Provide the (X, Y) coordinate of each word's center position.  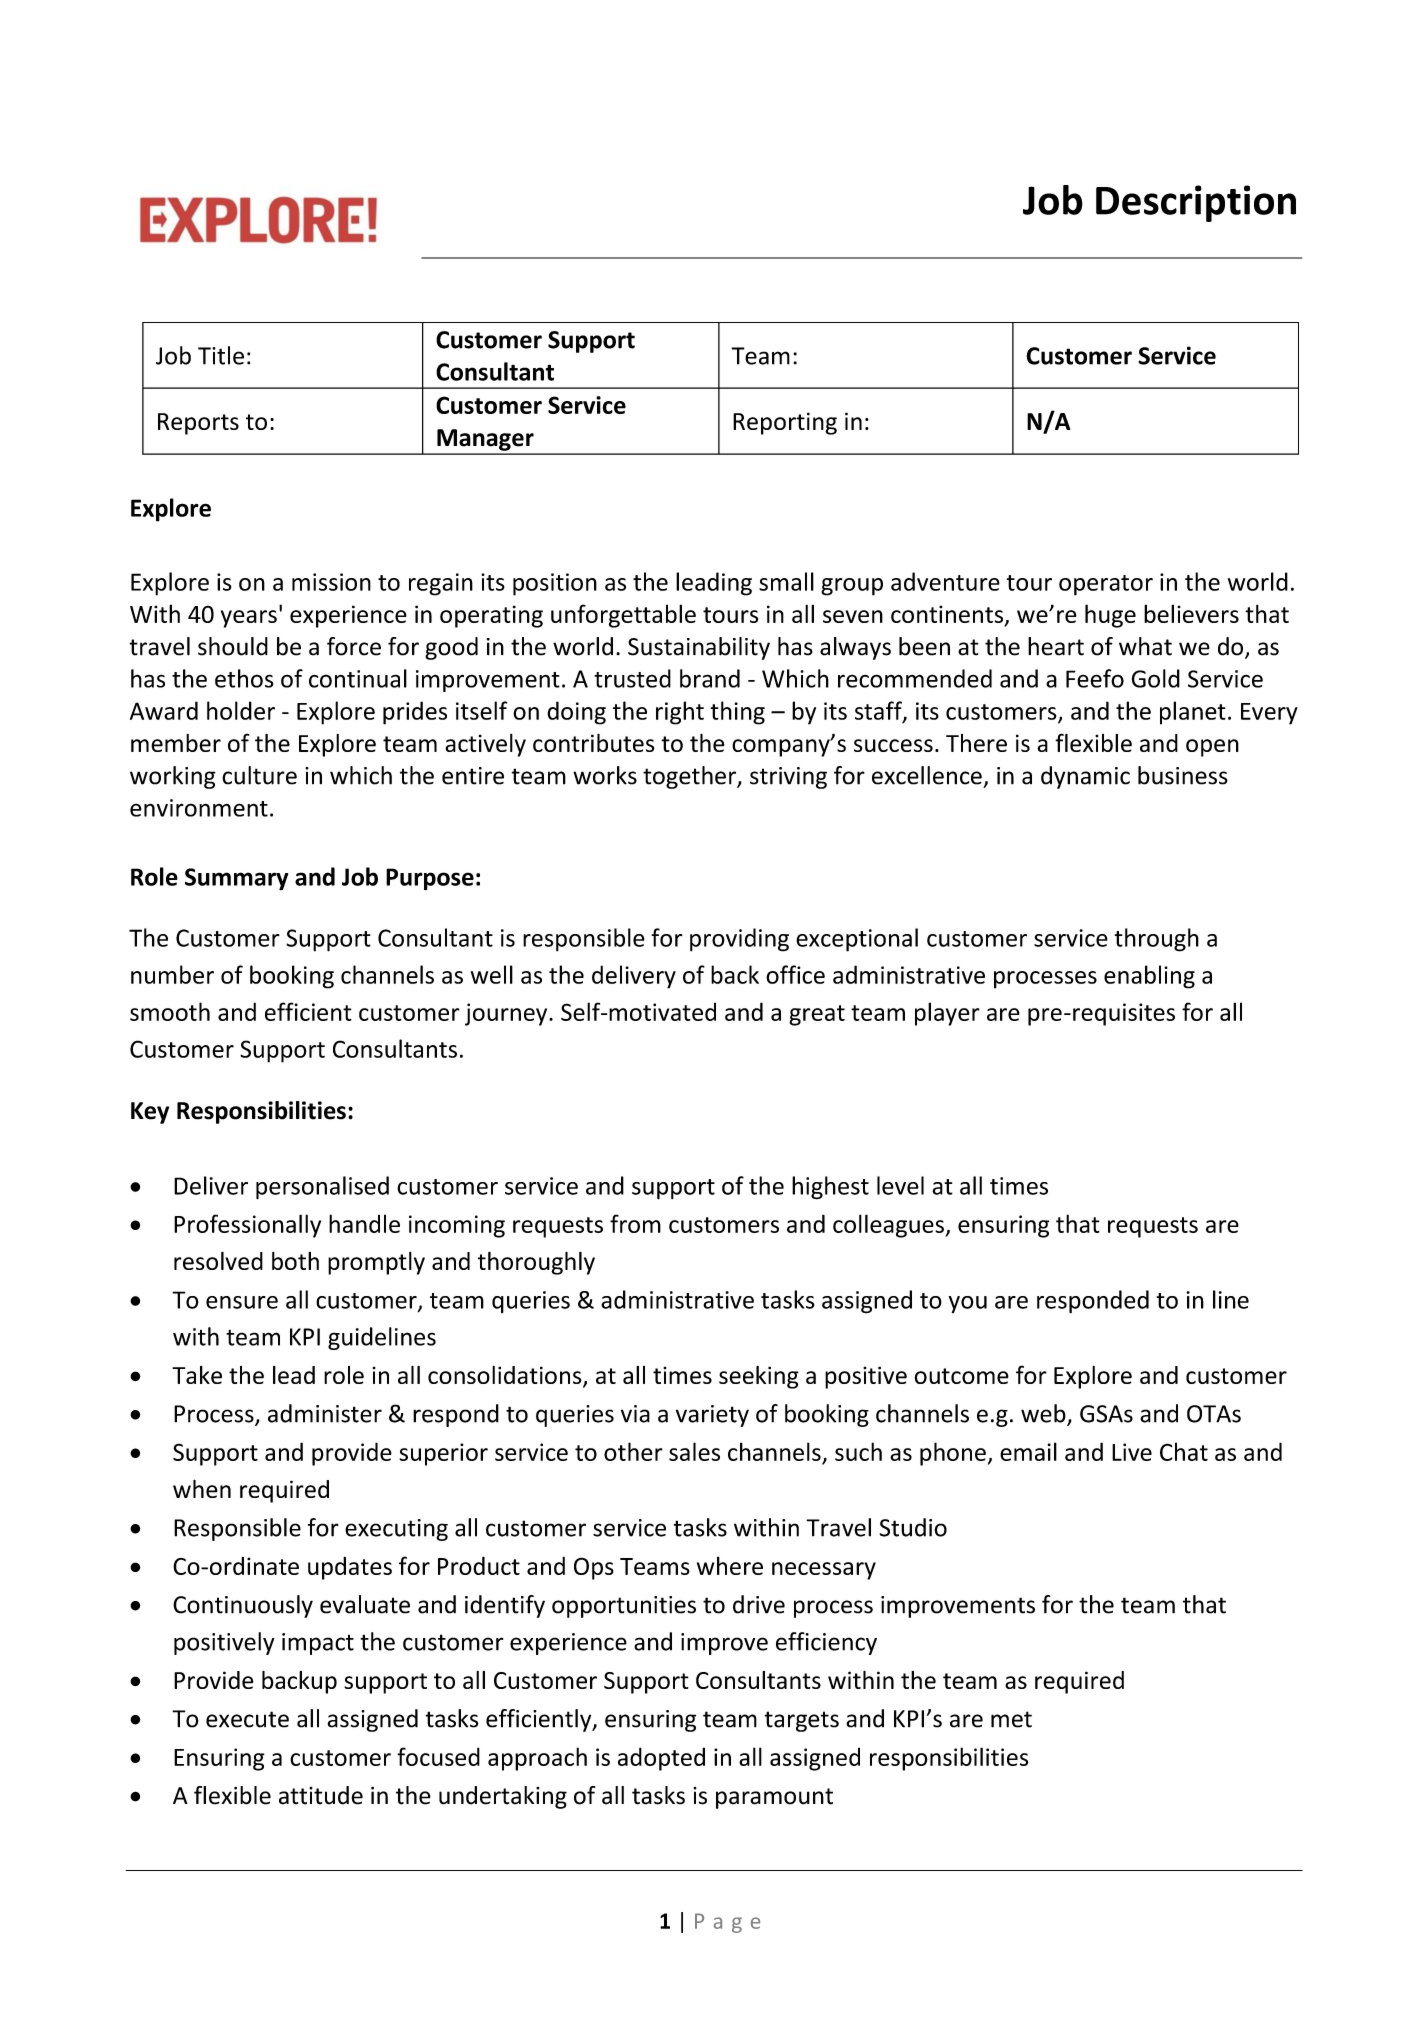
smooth (170, 1011)
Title (221, 355)
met (1011, 1719)
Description (1196, 203)
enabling (1149, 977)
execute (247, 1719)
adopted (661, 1759)
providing (739, 940)
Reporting (785, 423)
